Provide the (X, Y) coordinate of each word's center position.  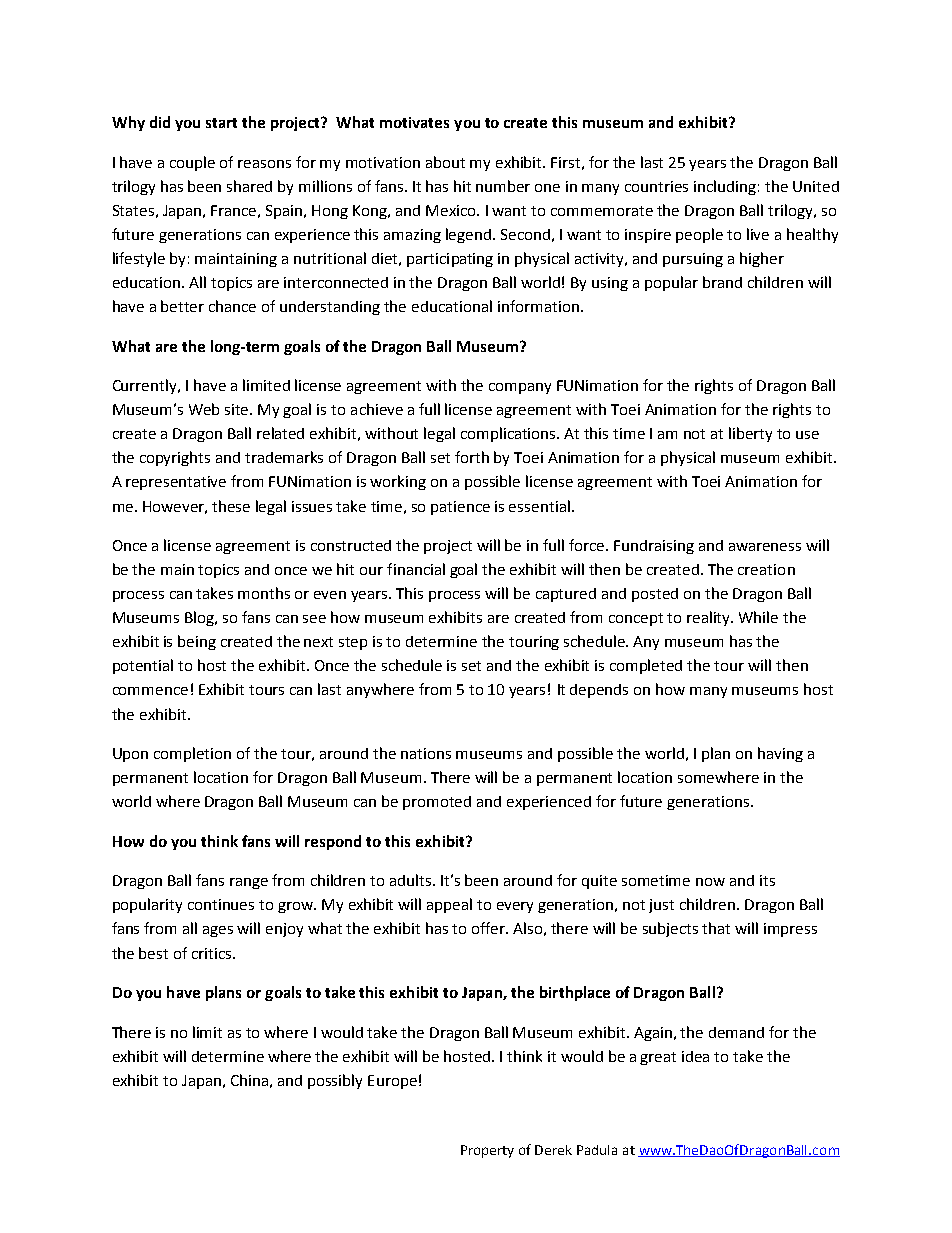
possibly (335, 1081)
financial (416, 569)
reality (710, 618)
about (445, 162)
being (197, 642)
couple (192, 163)
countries (656, 186)
